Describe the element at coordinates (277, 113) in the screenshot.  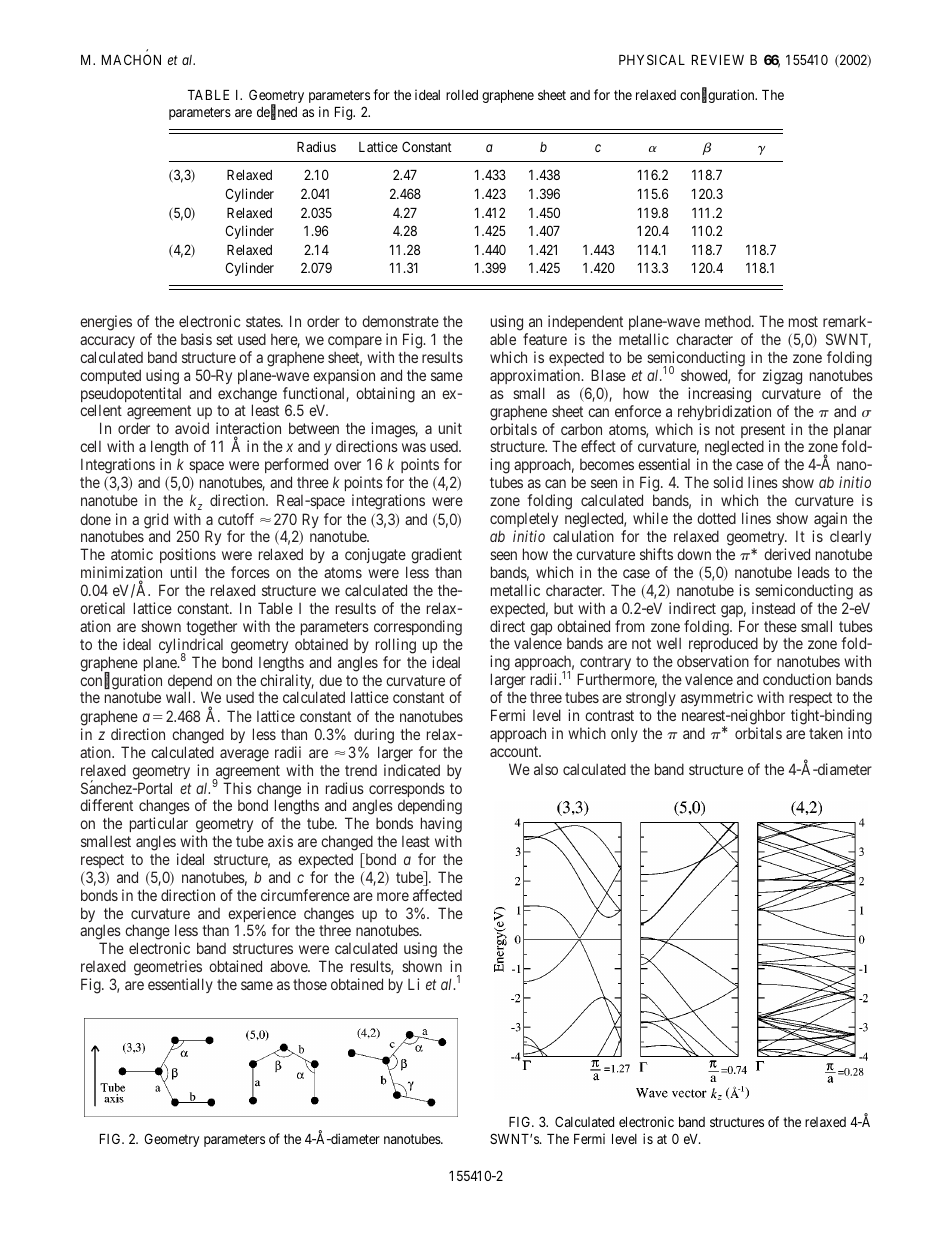
I see `defined` at that location.
